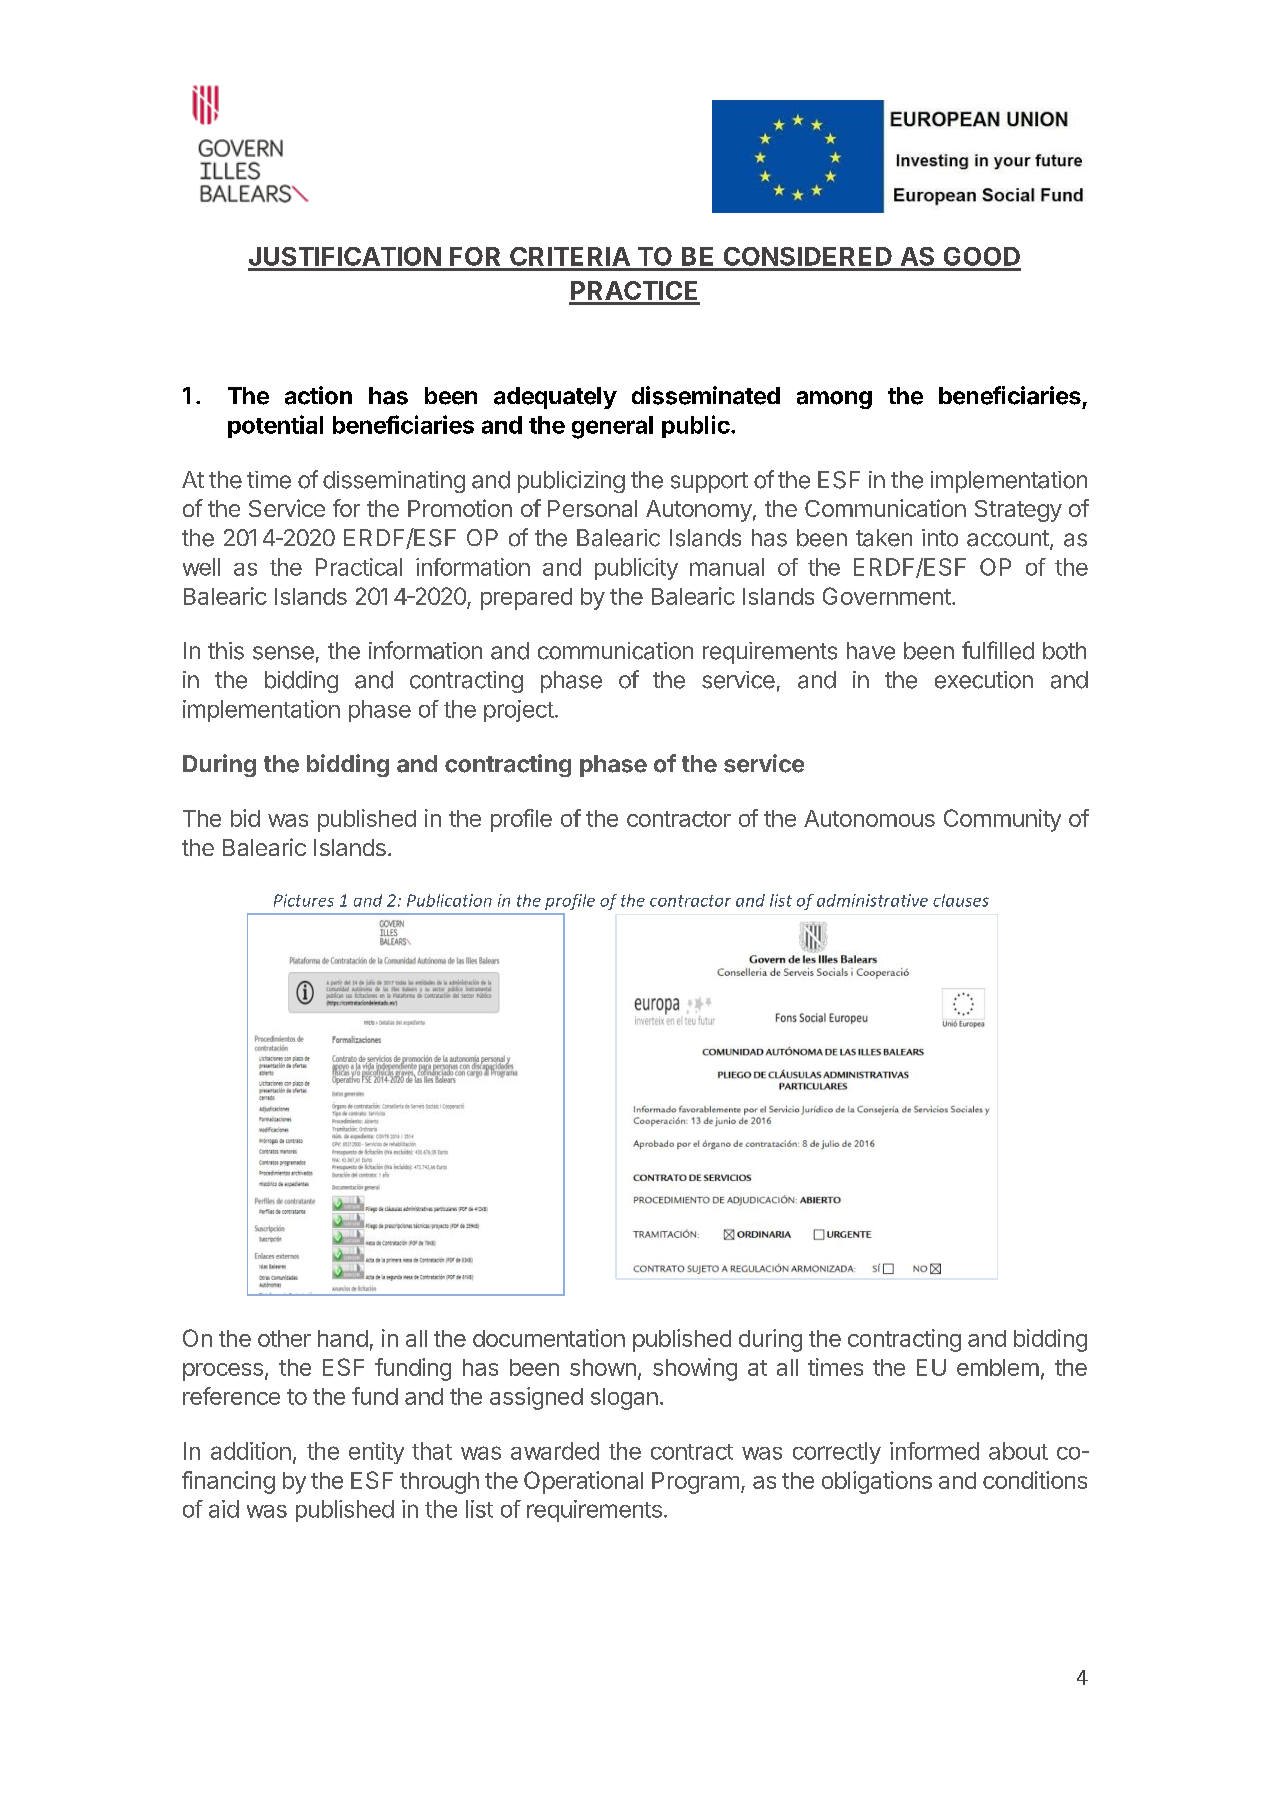 The height and width of the document is (1795, 1269). Describe the element at coordinates (283, 653) in the document. I see `sense` at that location.
